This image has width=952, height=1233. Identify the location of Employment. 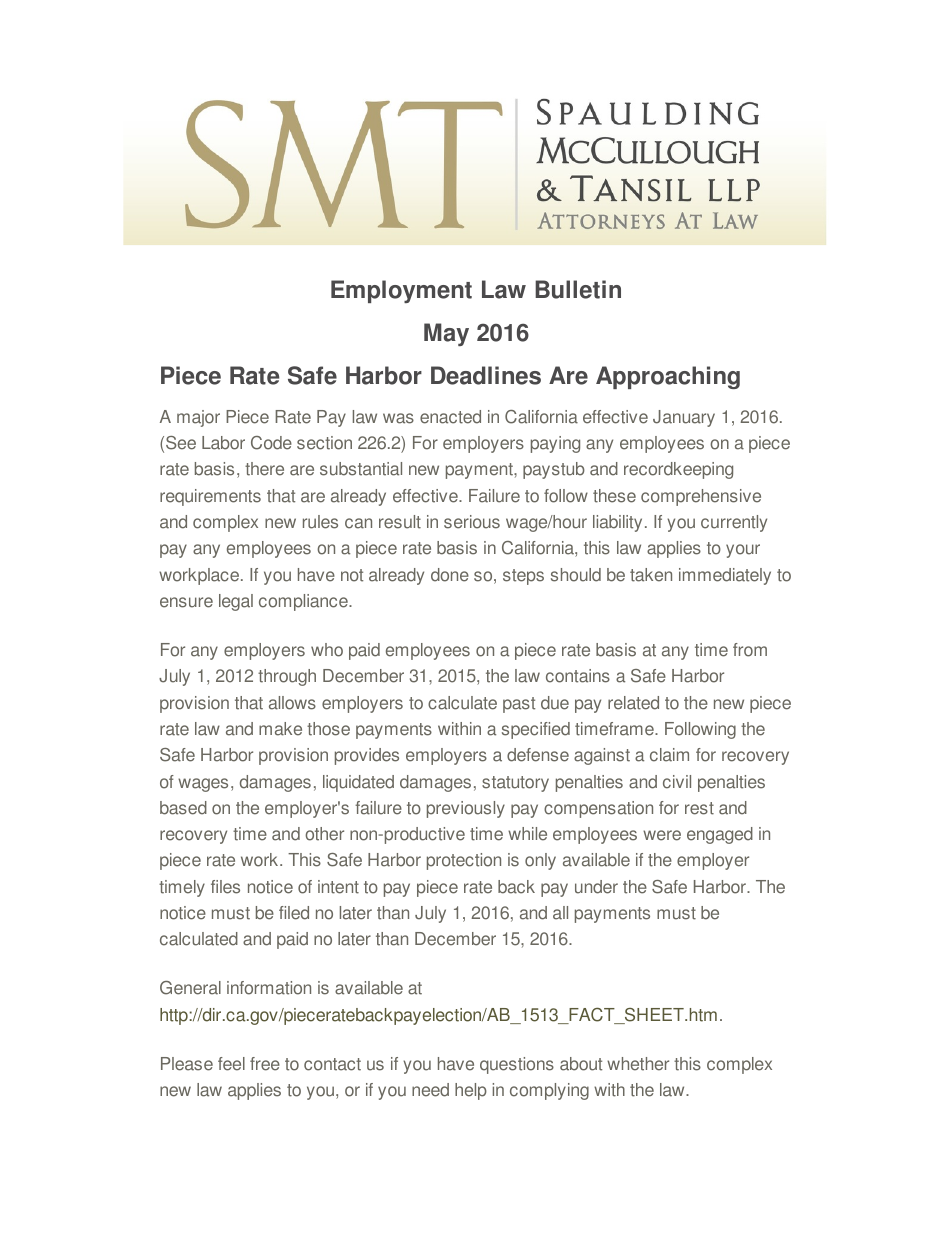
(401, 291).
